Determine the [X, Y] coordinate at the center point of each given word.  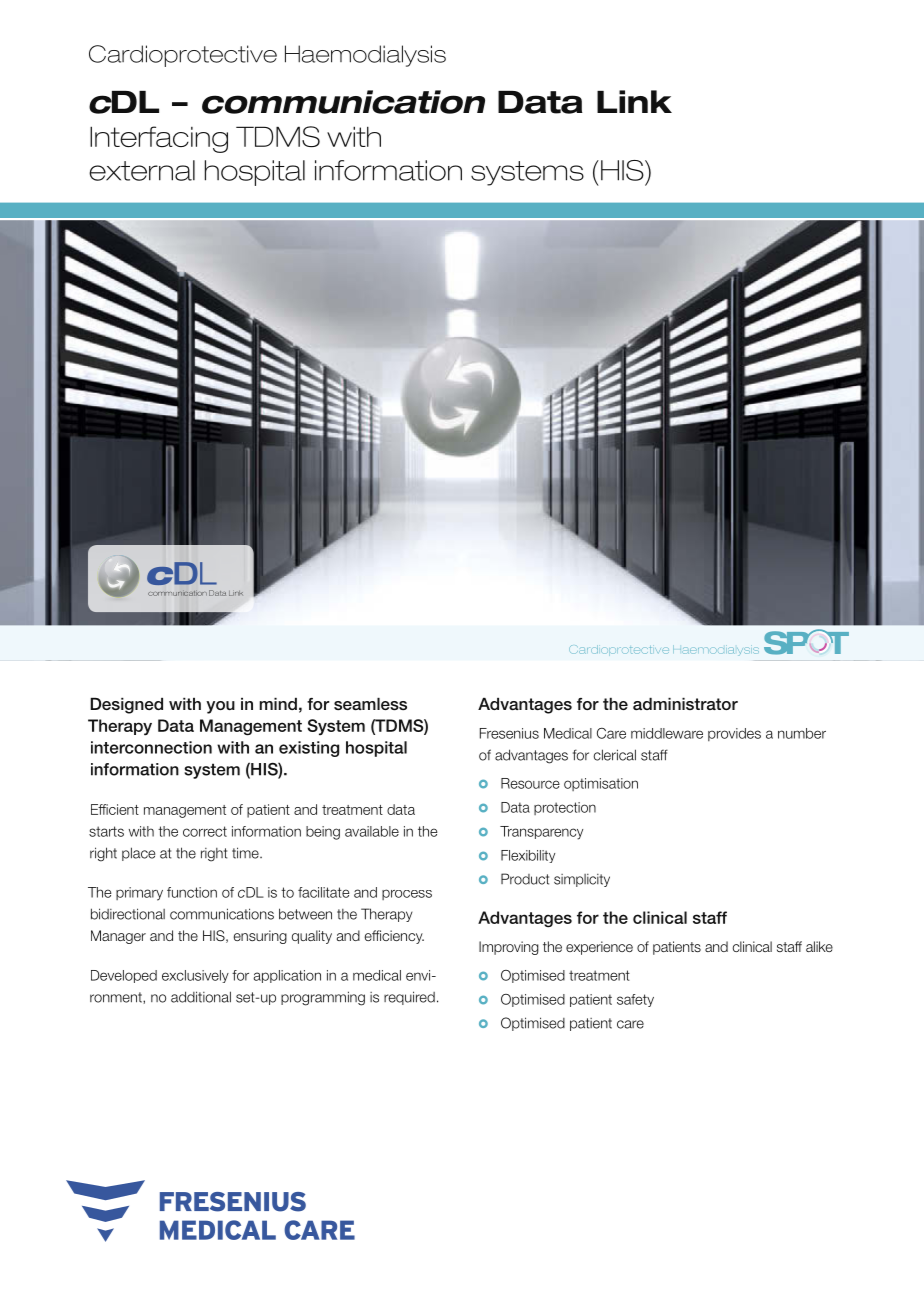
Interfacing [159, 139]
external [142, 170]
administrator [685, 704]
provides [734, 734]
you [220, 707]
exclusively [195, 976]
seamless [370, 704]
